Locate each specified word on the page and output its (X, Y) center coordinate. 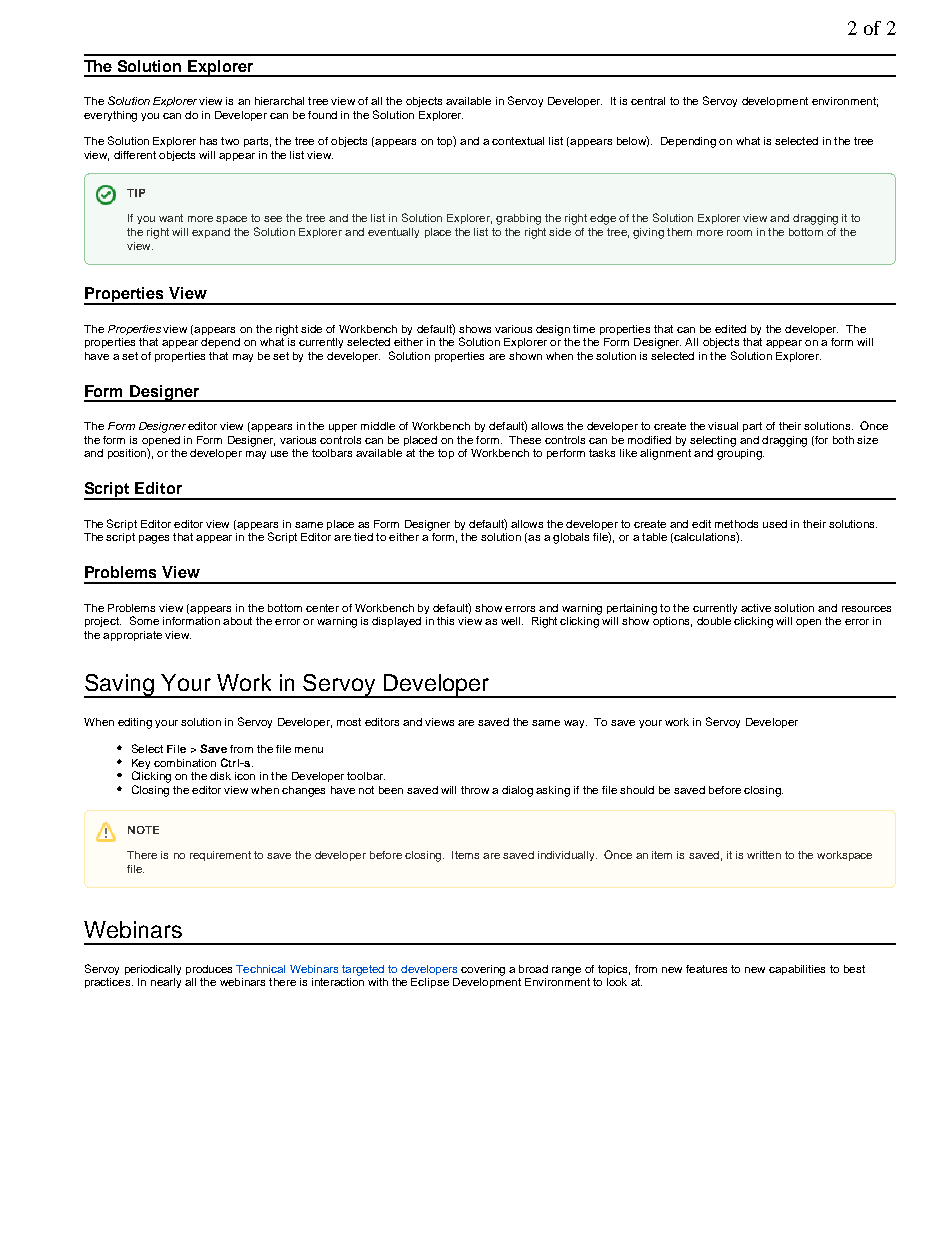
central (648, 101)
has (208, 141)
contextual (518, 141)
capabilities (797, 970)
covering (483, 970)
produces (209, 970)
